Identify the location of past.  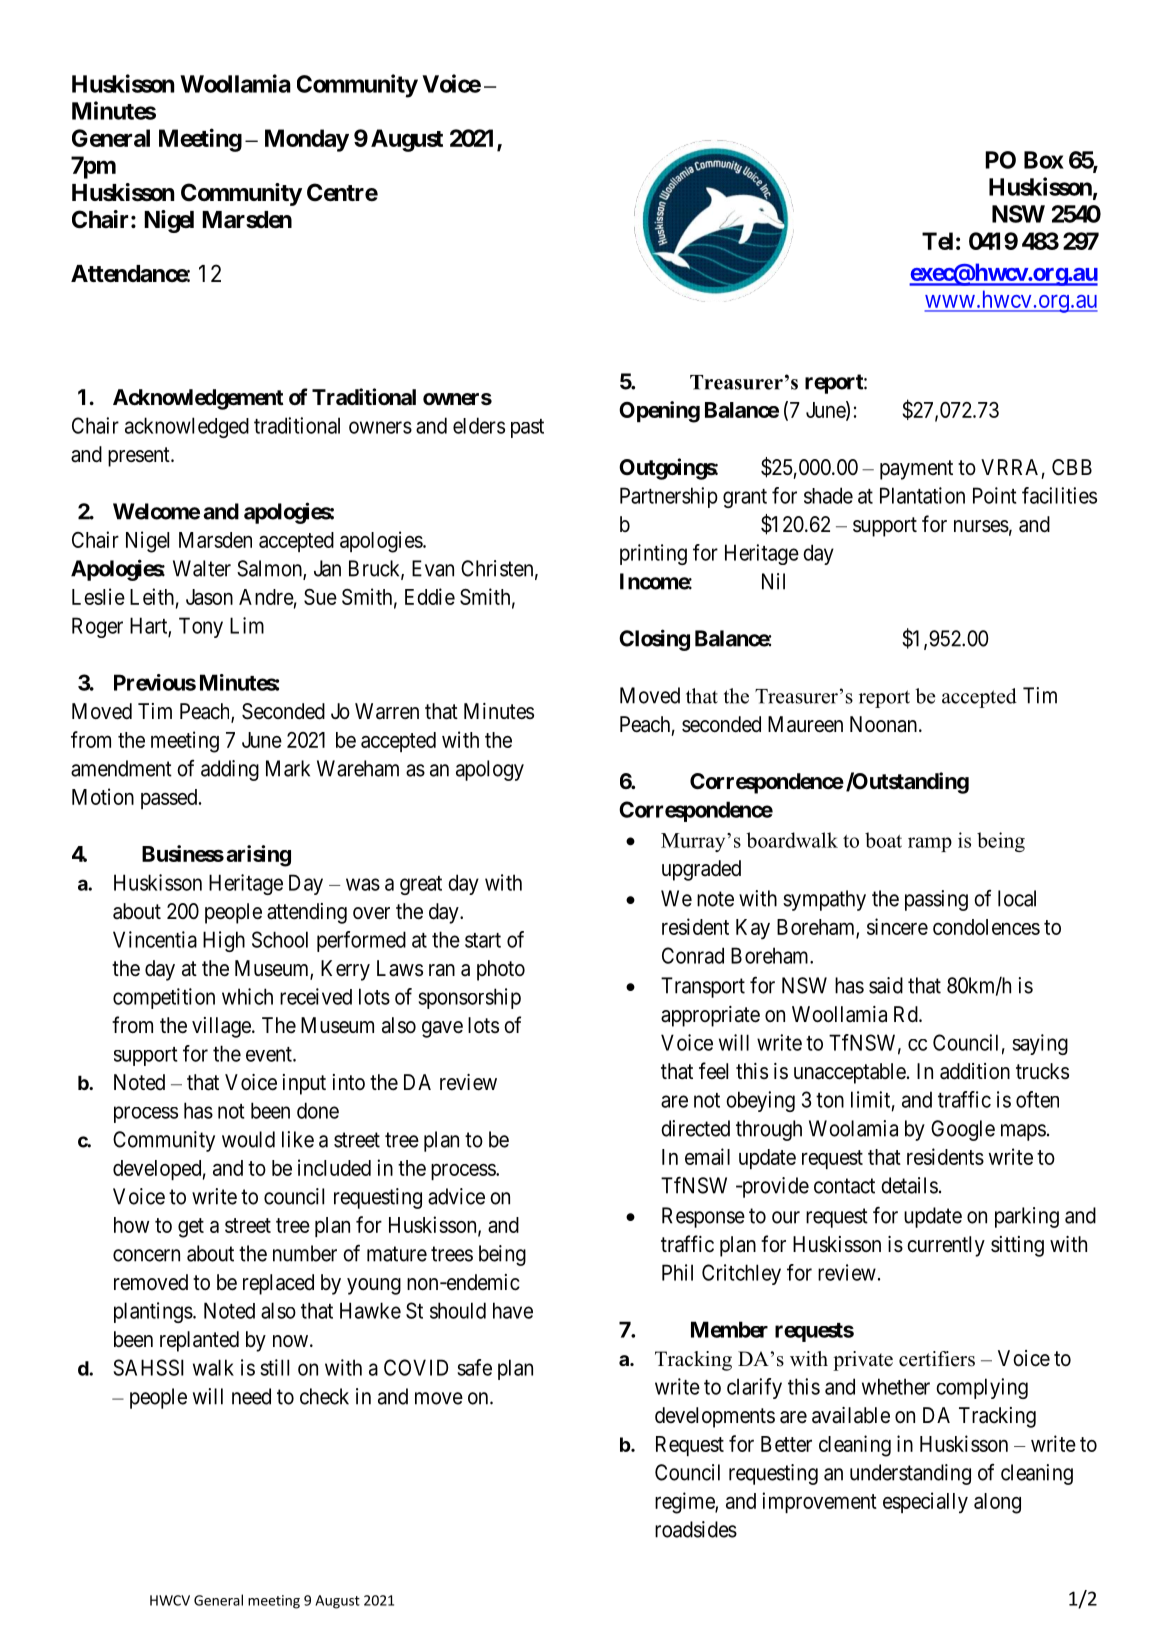
(527, 428).
